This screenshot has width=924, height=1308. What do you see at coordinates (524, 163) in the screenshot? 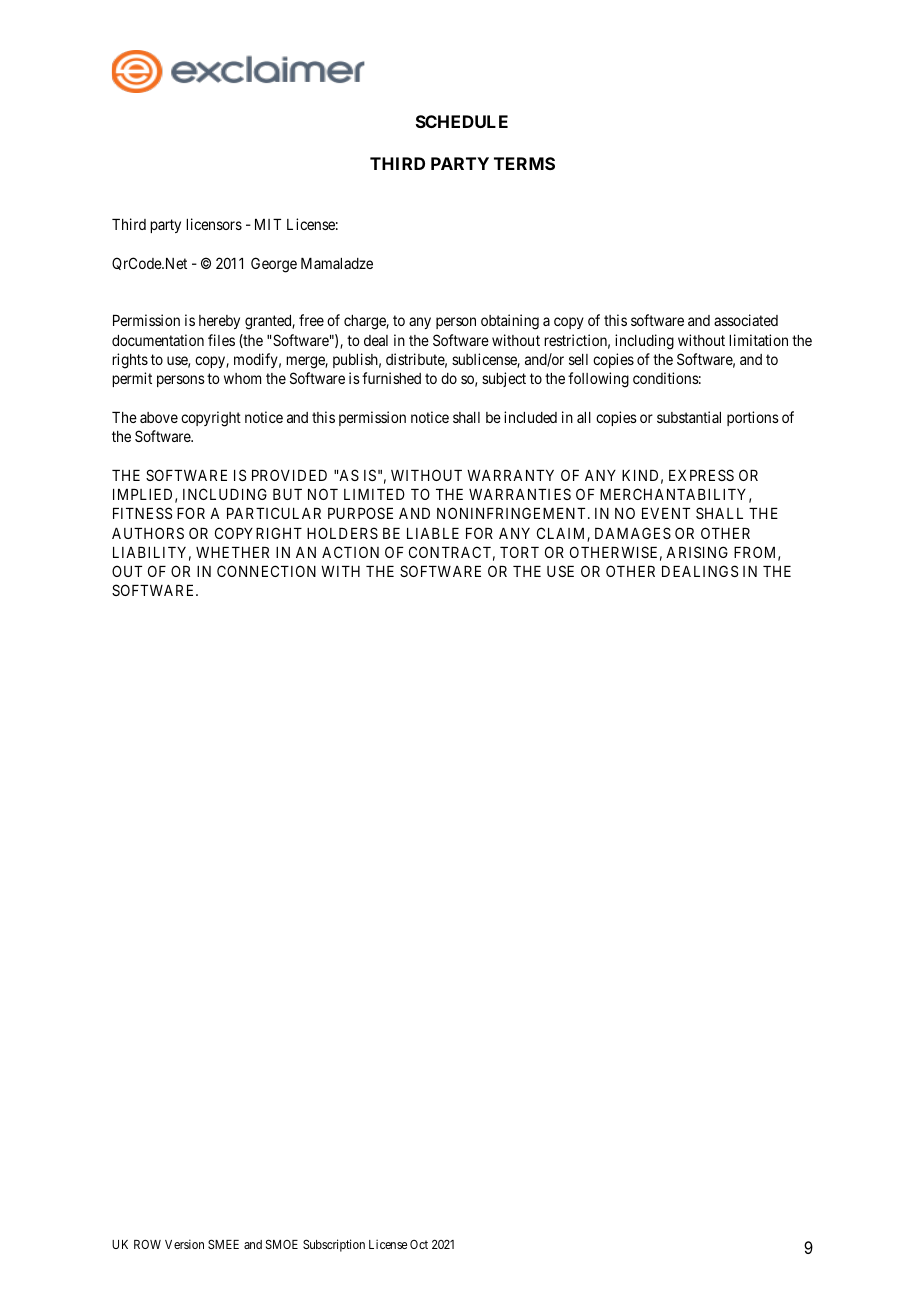
I see `TERMS` at bounding box center [524, 163].
